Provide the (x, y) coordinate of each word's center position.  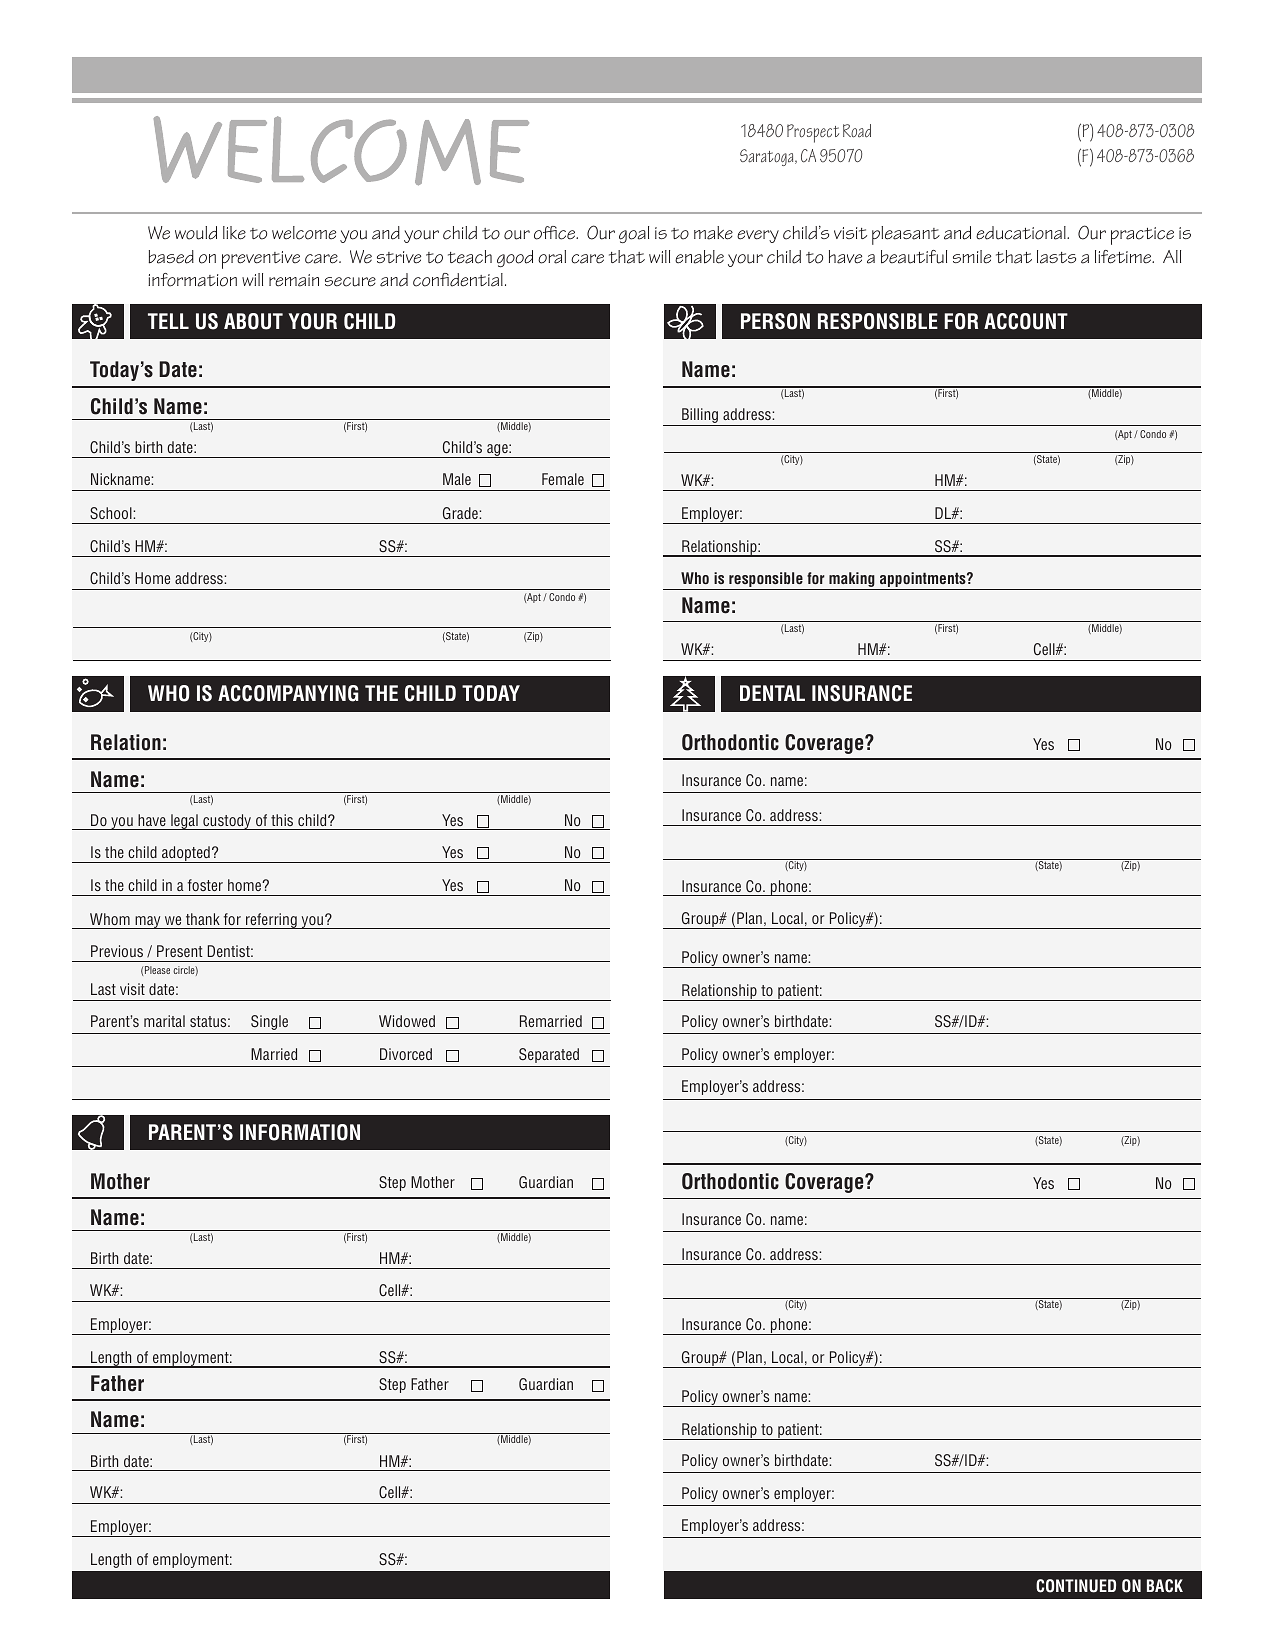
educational (1022, 233)
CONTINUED (1076, 1586)
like (234, 233)
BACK (1165, 1586)
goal (634, 234)
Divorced (406, 1054)
